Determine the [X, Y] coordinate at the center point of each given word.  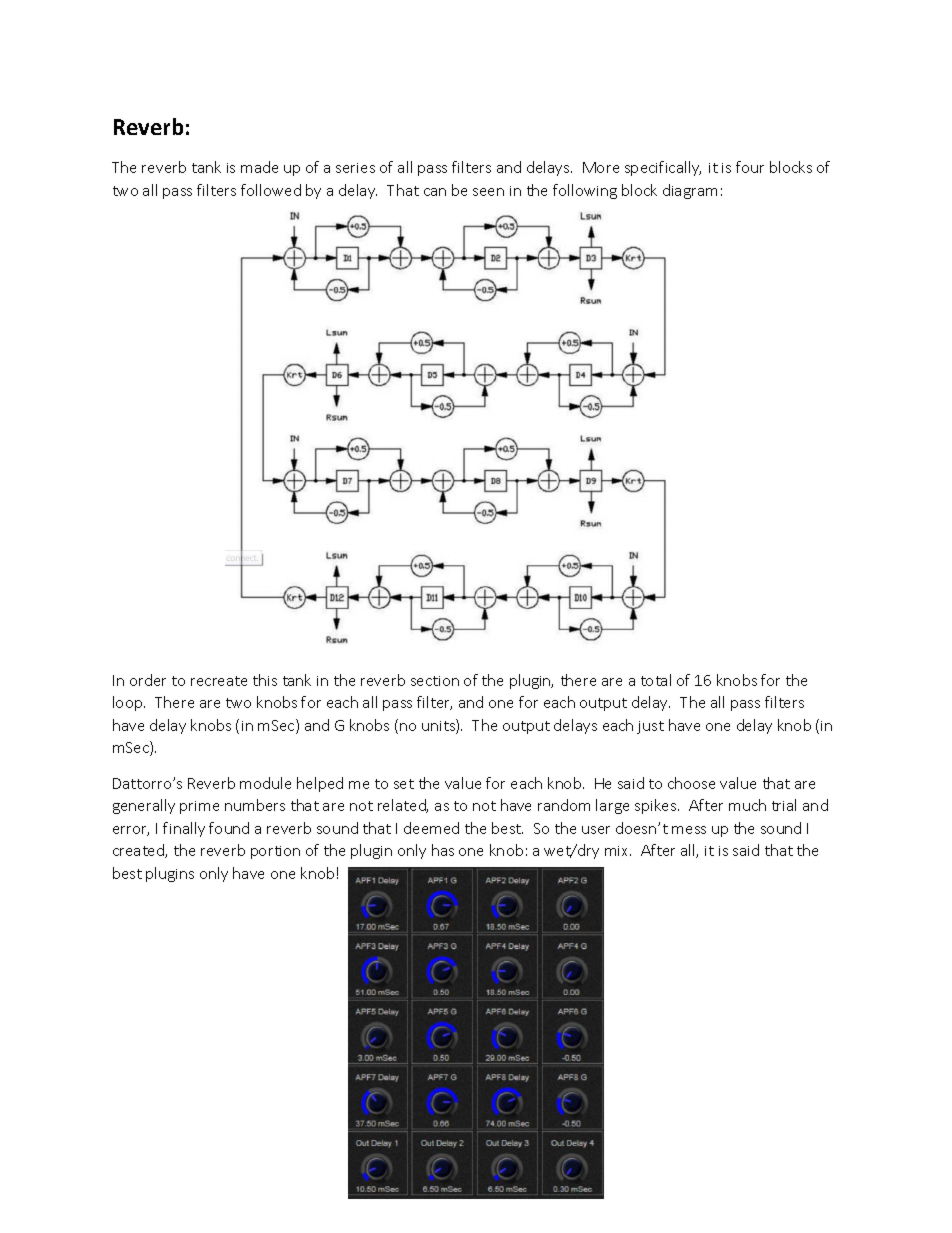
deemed [431, 828]
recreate [219, 681]
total [656, 680]
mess [689, 830]
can [435, 192]
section [435, 681]
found [229, 828]
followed [271, 190]
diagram [690, 191]
